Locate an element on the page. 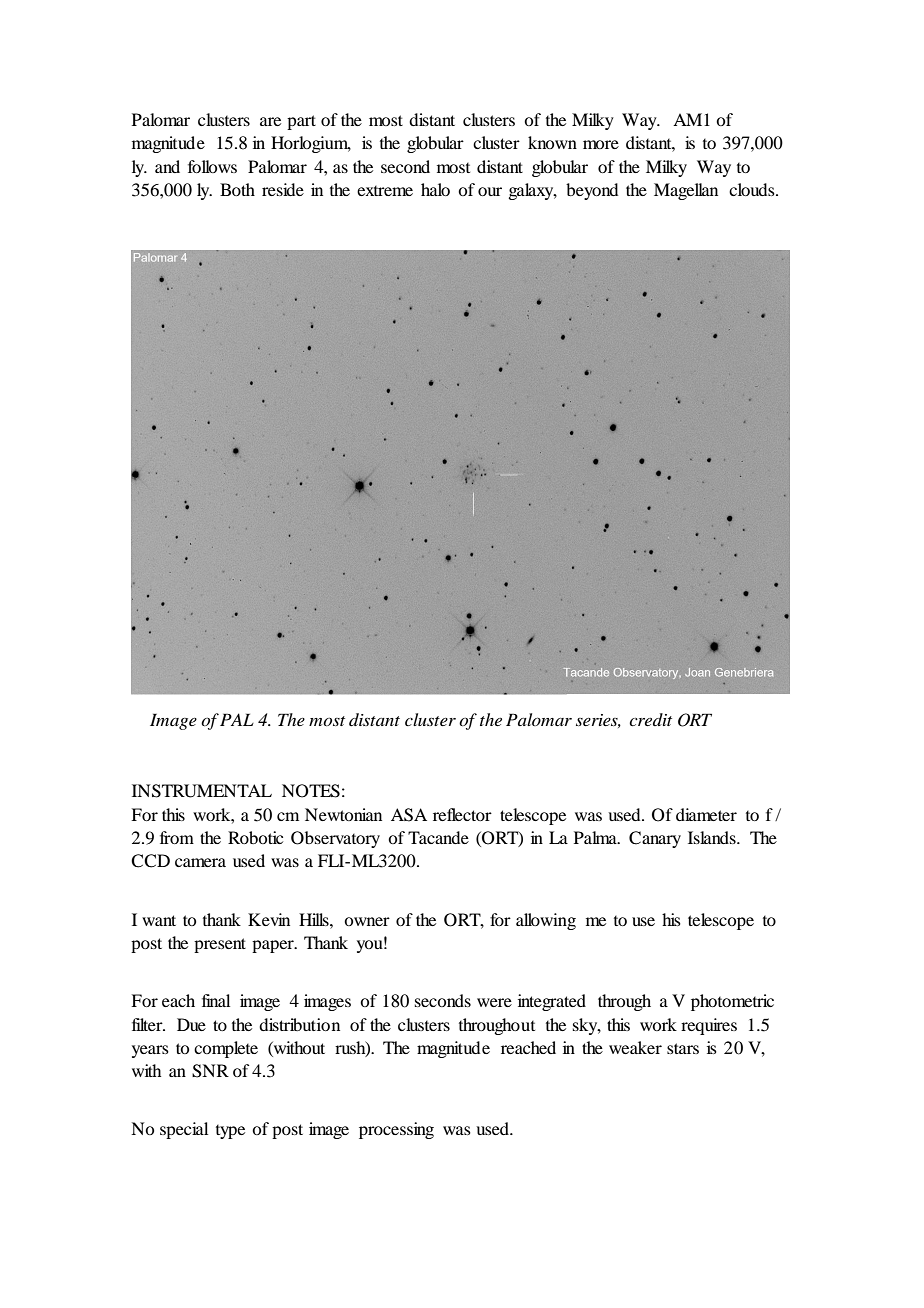 The height and width of the document is (1308, 924). processing is located at coordinates (396, 1130).
